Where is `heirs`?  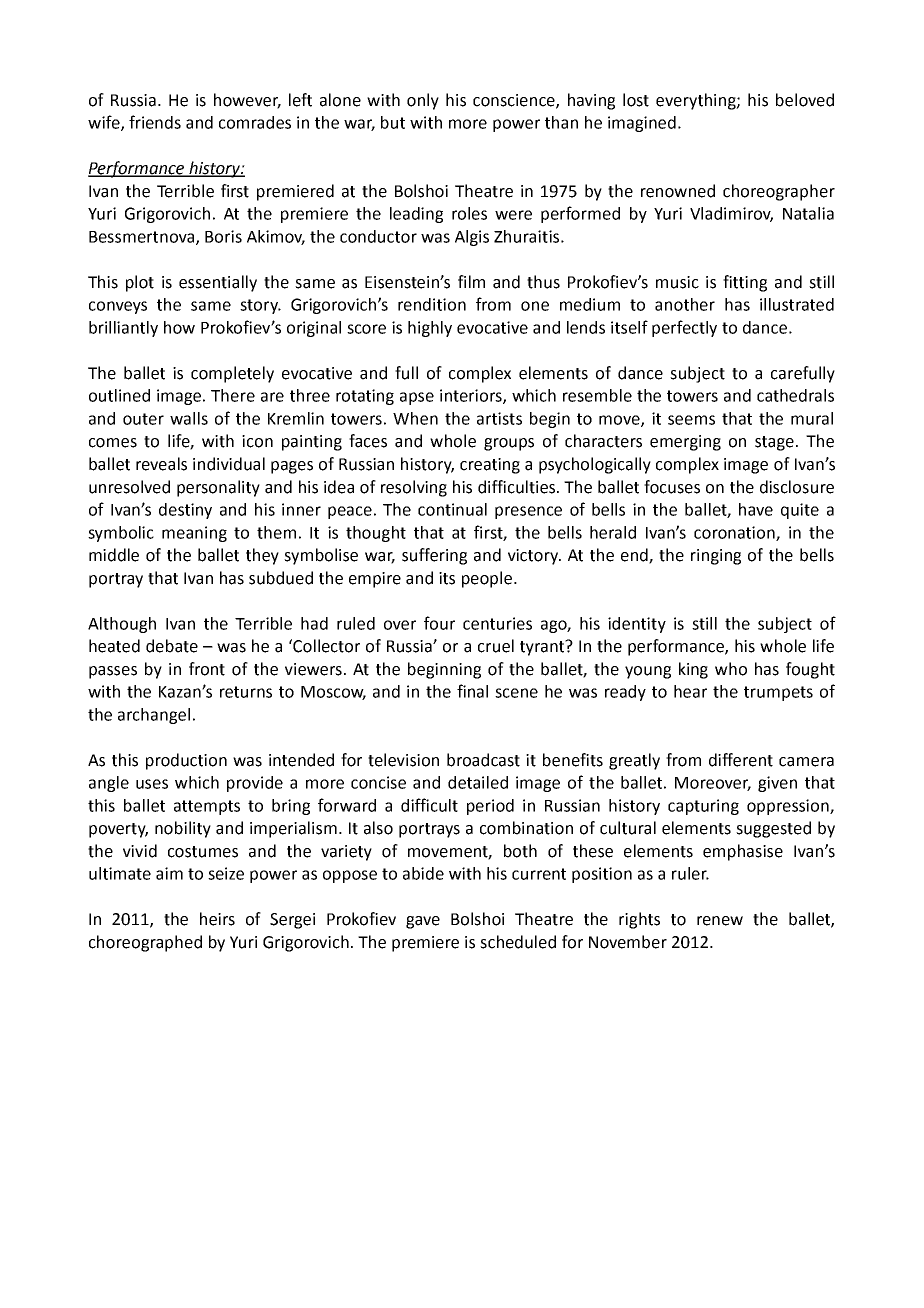 heirs is located at coordinates (217, 919).
